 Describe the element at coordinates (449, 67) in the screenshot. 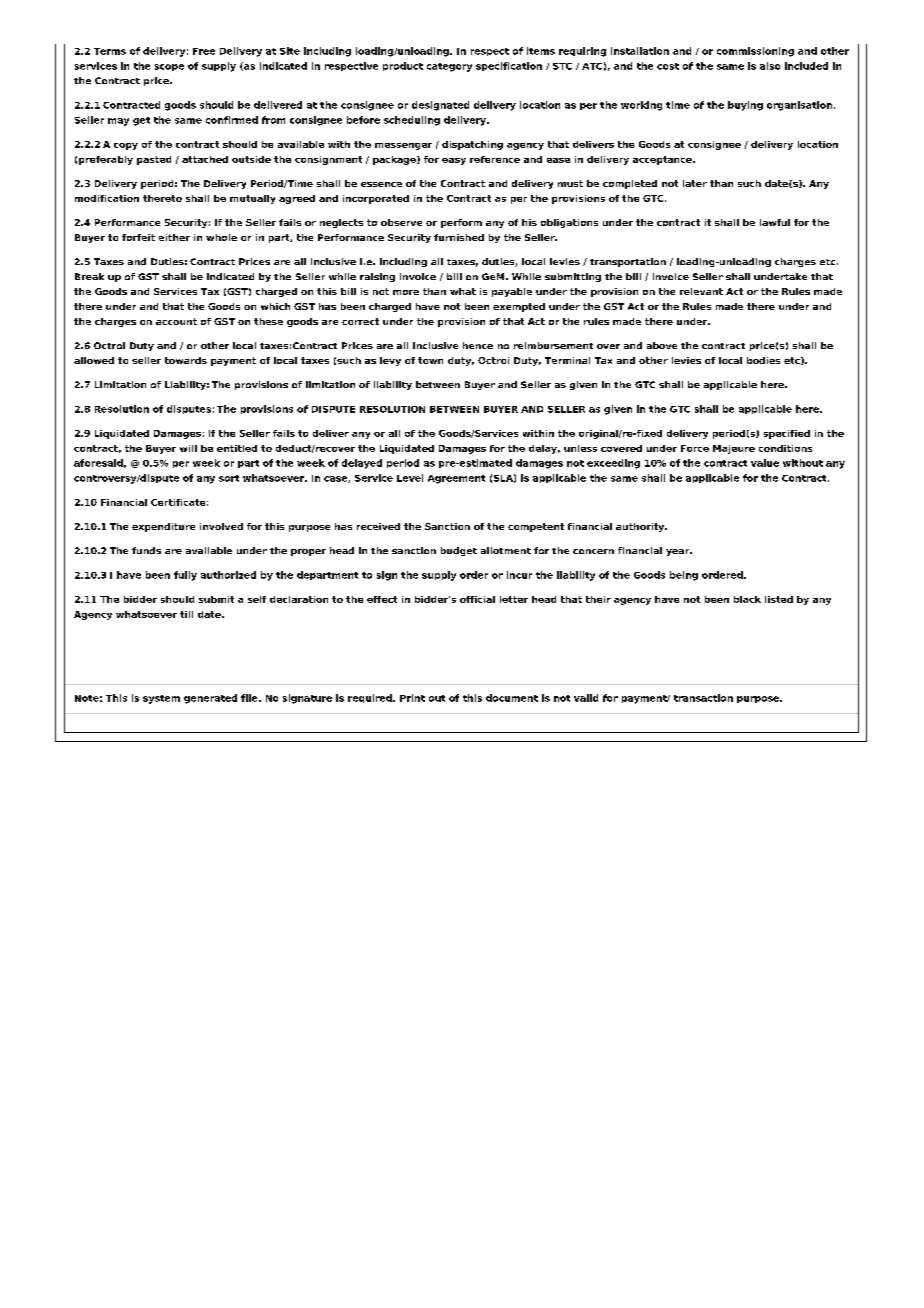

I see `category` at that location.
